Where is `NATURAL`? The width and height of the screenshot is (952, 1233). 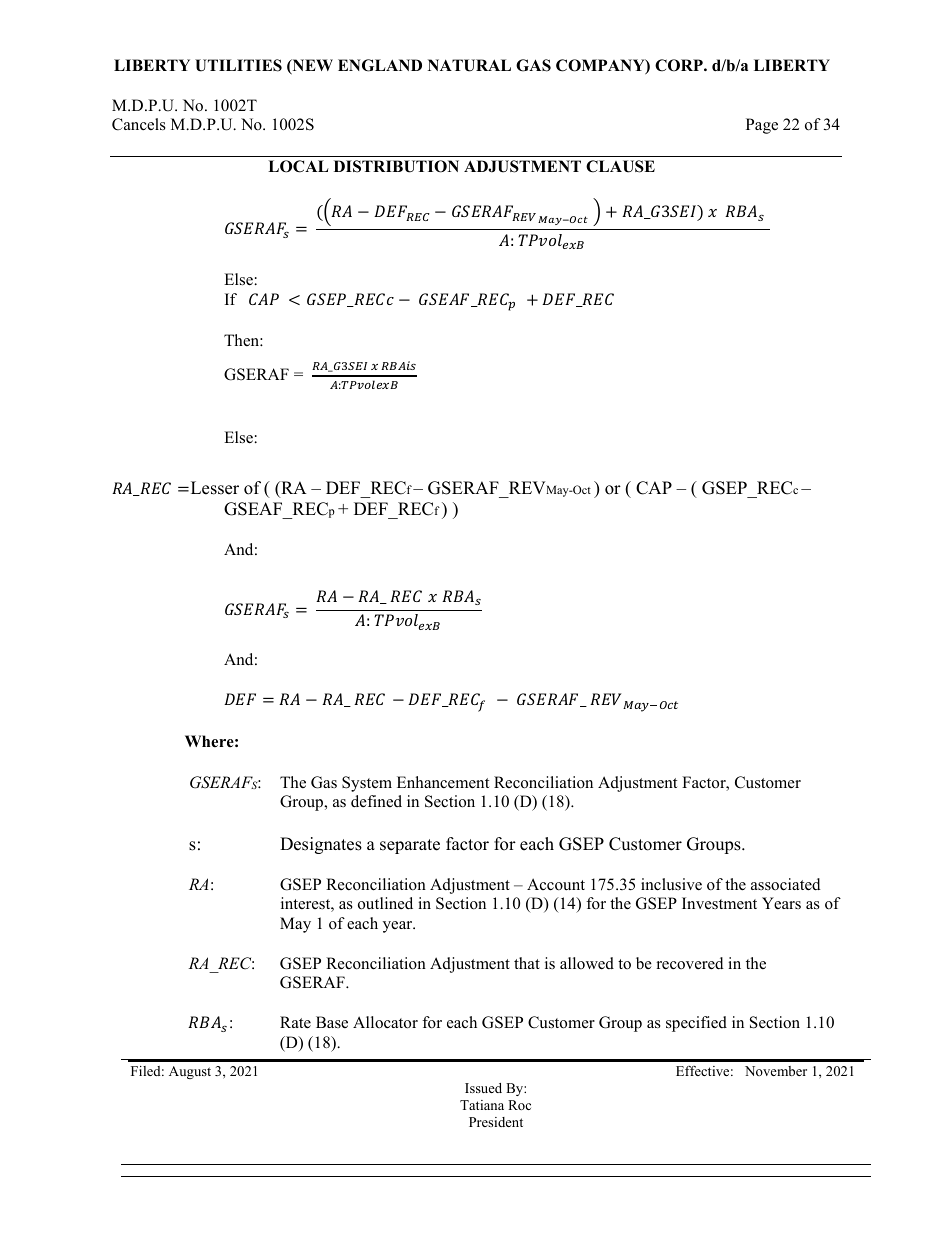 NATURAL is located at coordinates (469, 65).
